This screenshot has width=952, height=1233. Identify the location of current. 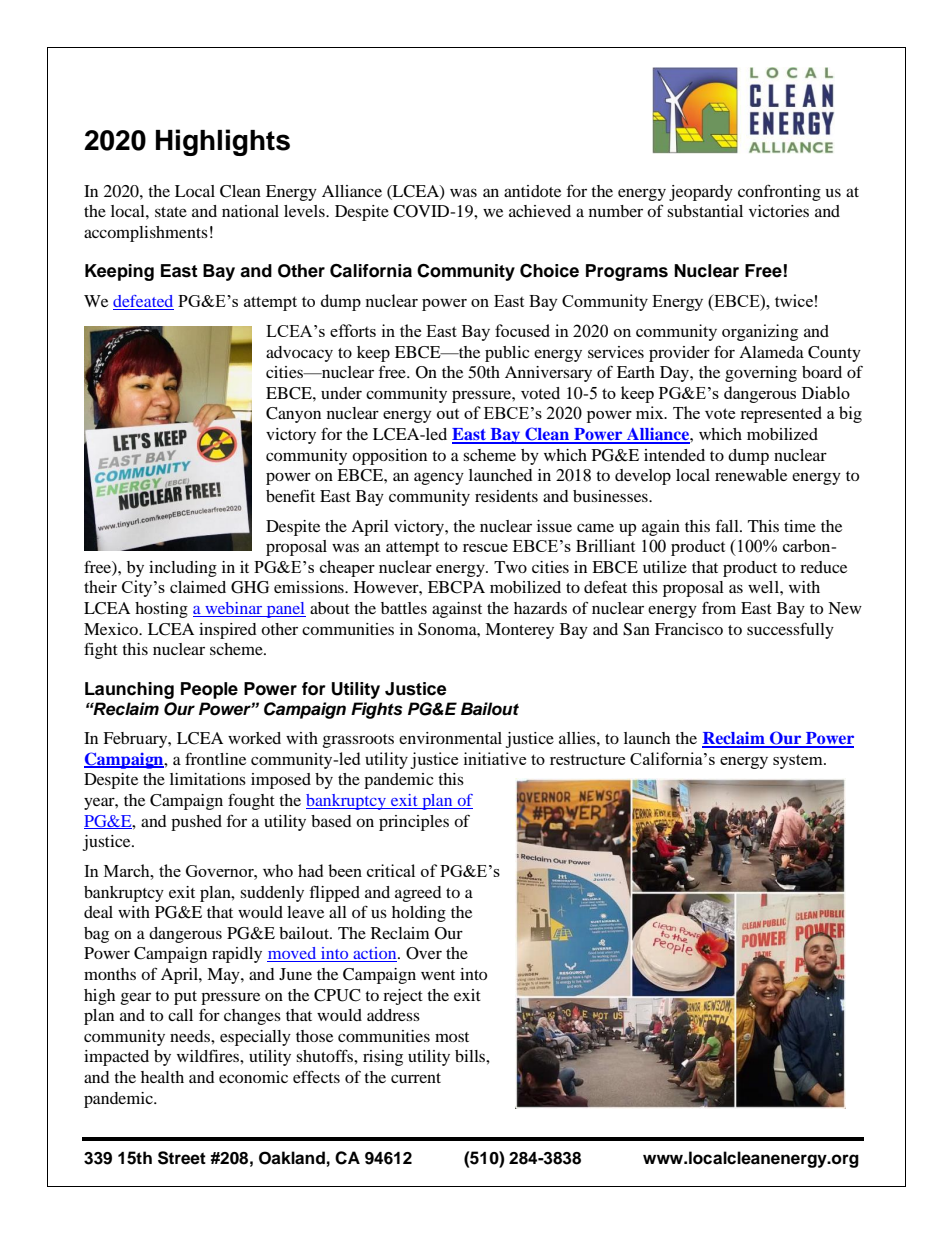
(416, 1078).
